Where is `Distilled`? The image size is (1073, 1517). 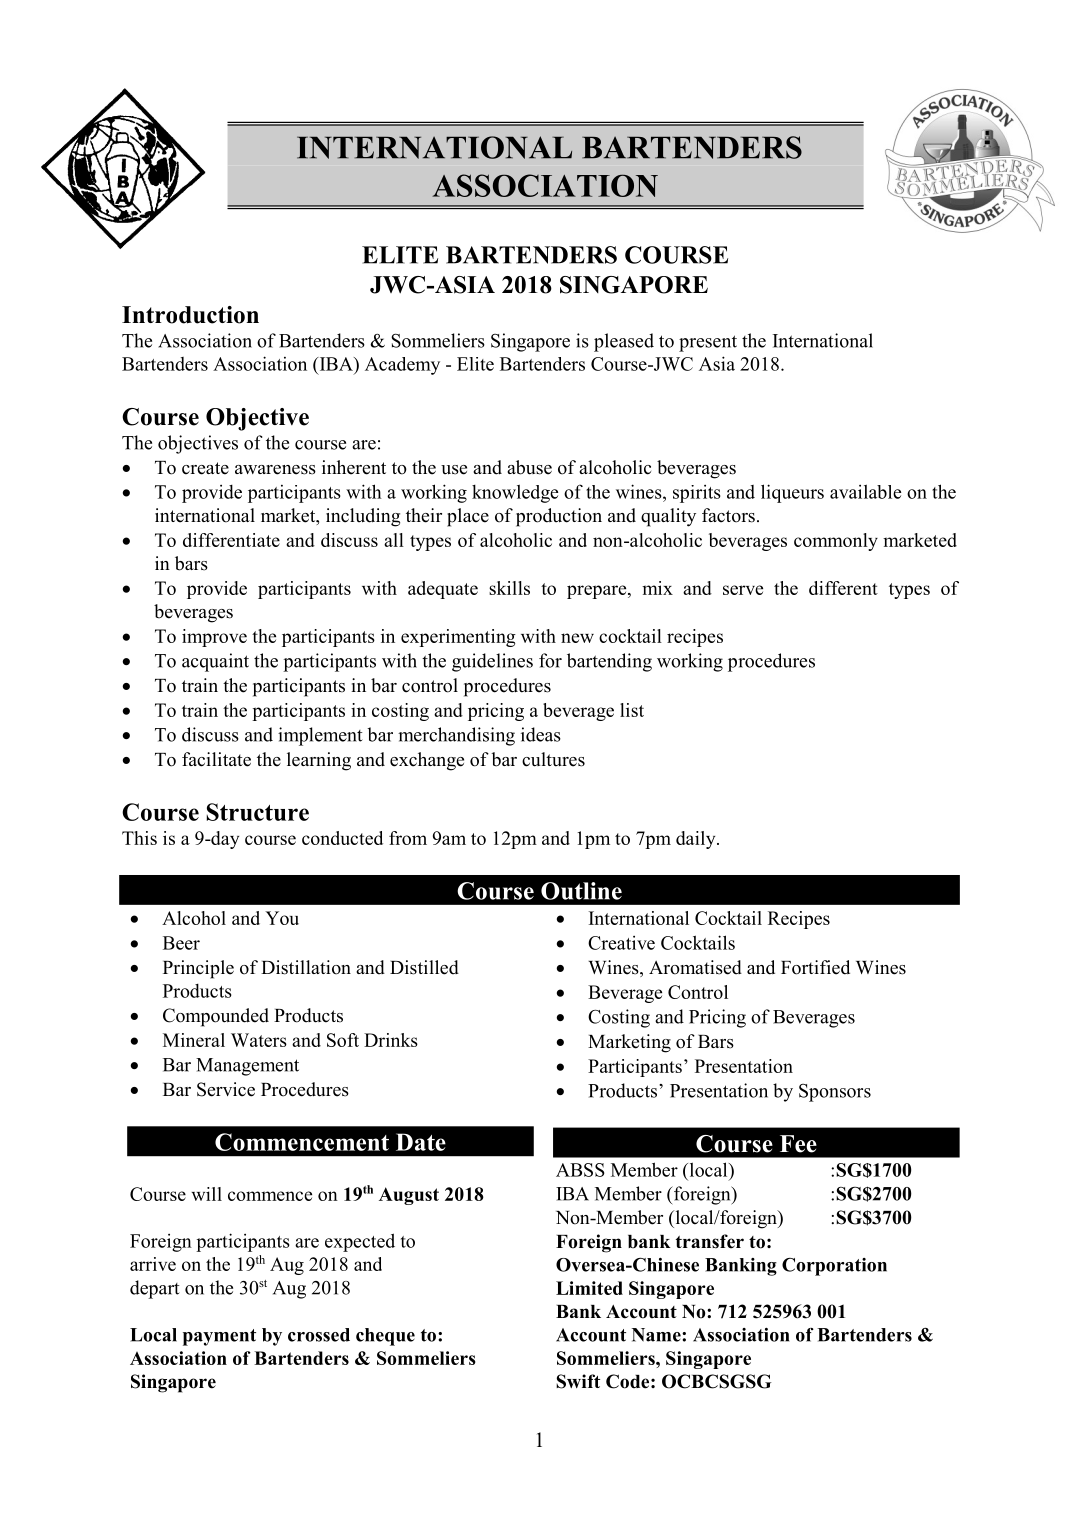 Distilled is located at coordinates (424, 967).
